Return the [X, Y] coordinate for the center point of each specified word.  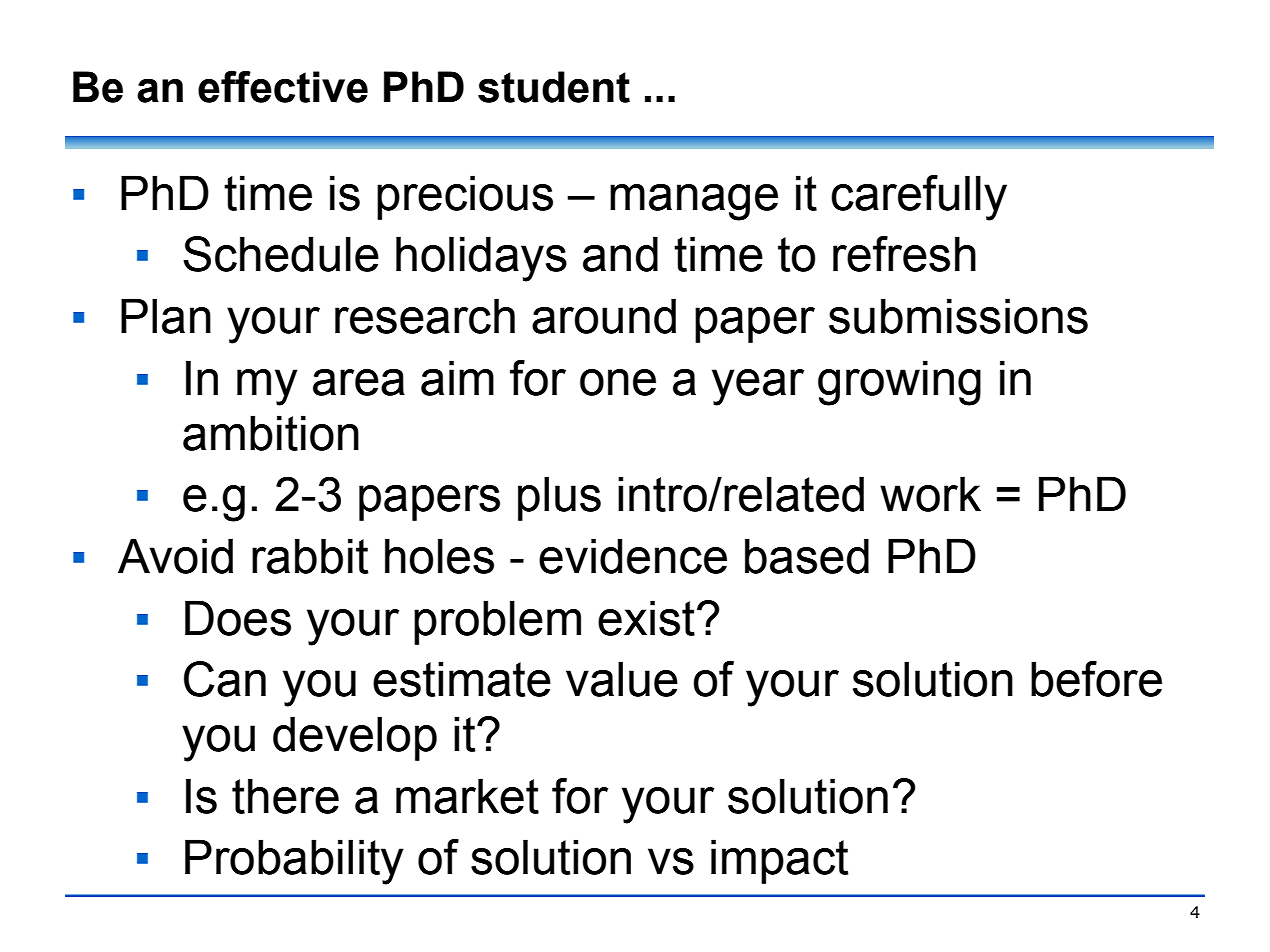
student [554, 87]
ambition [271, 433]
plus [559, 498]
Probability [294, 862]
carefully [919, 198]
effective [283, 87]
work [930, 494]
